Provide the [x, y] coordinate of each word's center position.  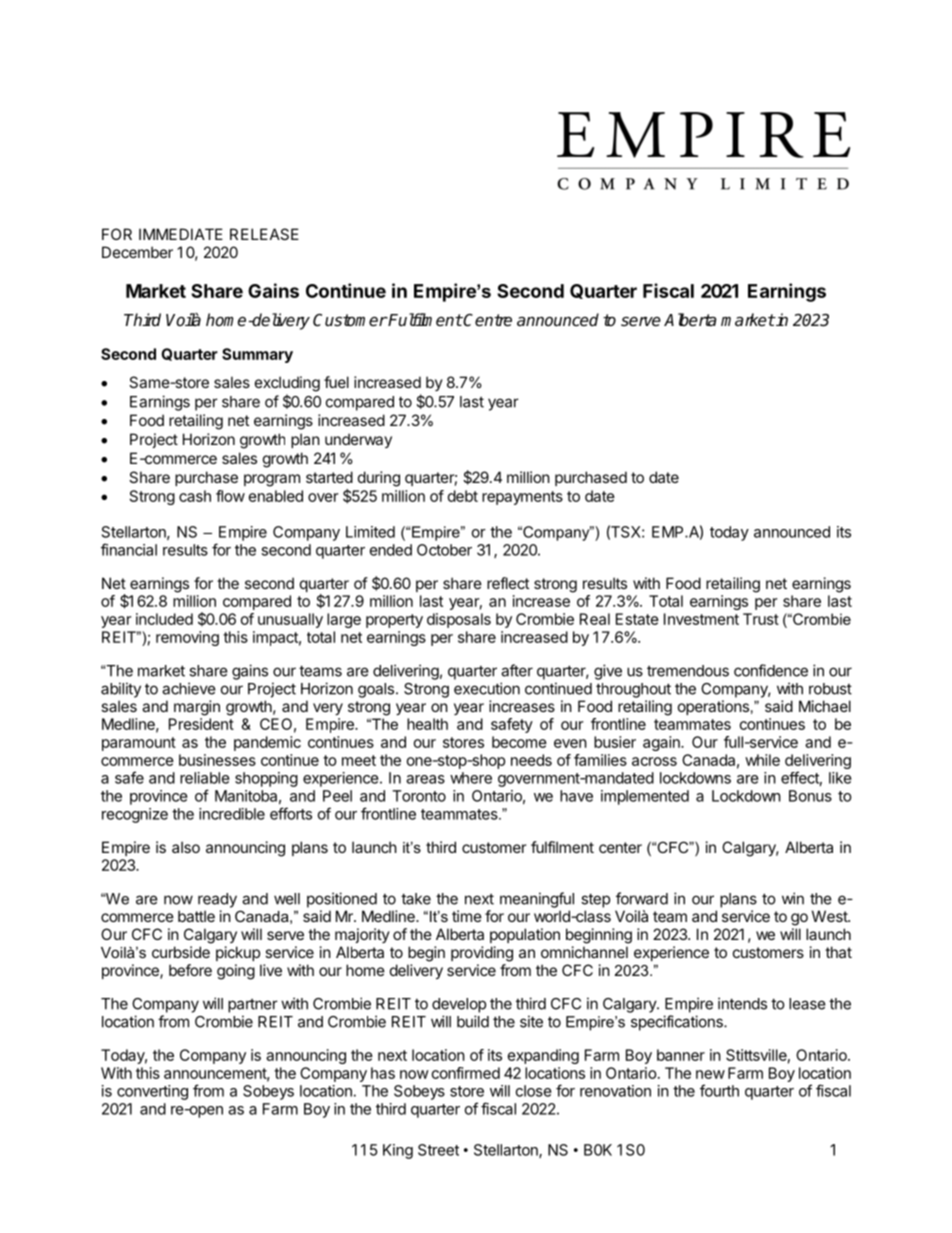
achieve [189, 688]
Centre [487, 320]
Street [438, 1150]
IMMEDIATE [181, 234]
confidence [771, 670]
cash [195, 496]
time [467, 916]
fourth [719, 1090]
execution [487, 688]
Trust [761, 619]
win [793, 898]
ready [217, 900]
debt [463, 496]
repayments [522, 498]
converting [152, 1092]
